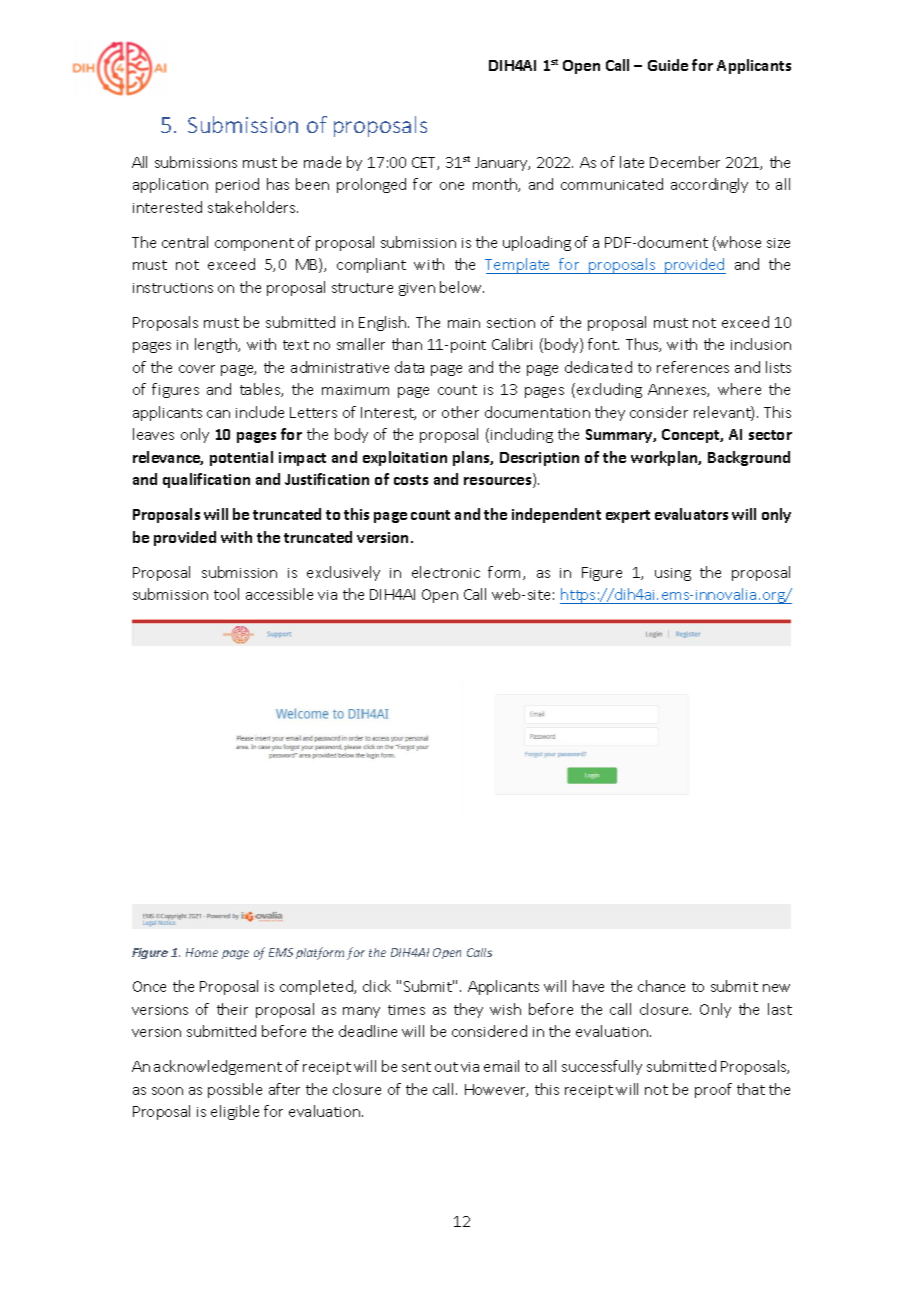  What do you see at coordinates (668, 65) in the document?
I see `Guide` at bounding box center [668, 65].
